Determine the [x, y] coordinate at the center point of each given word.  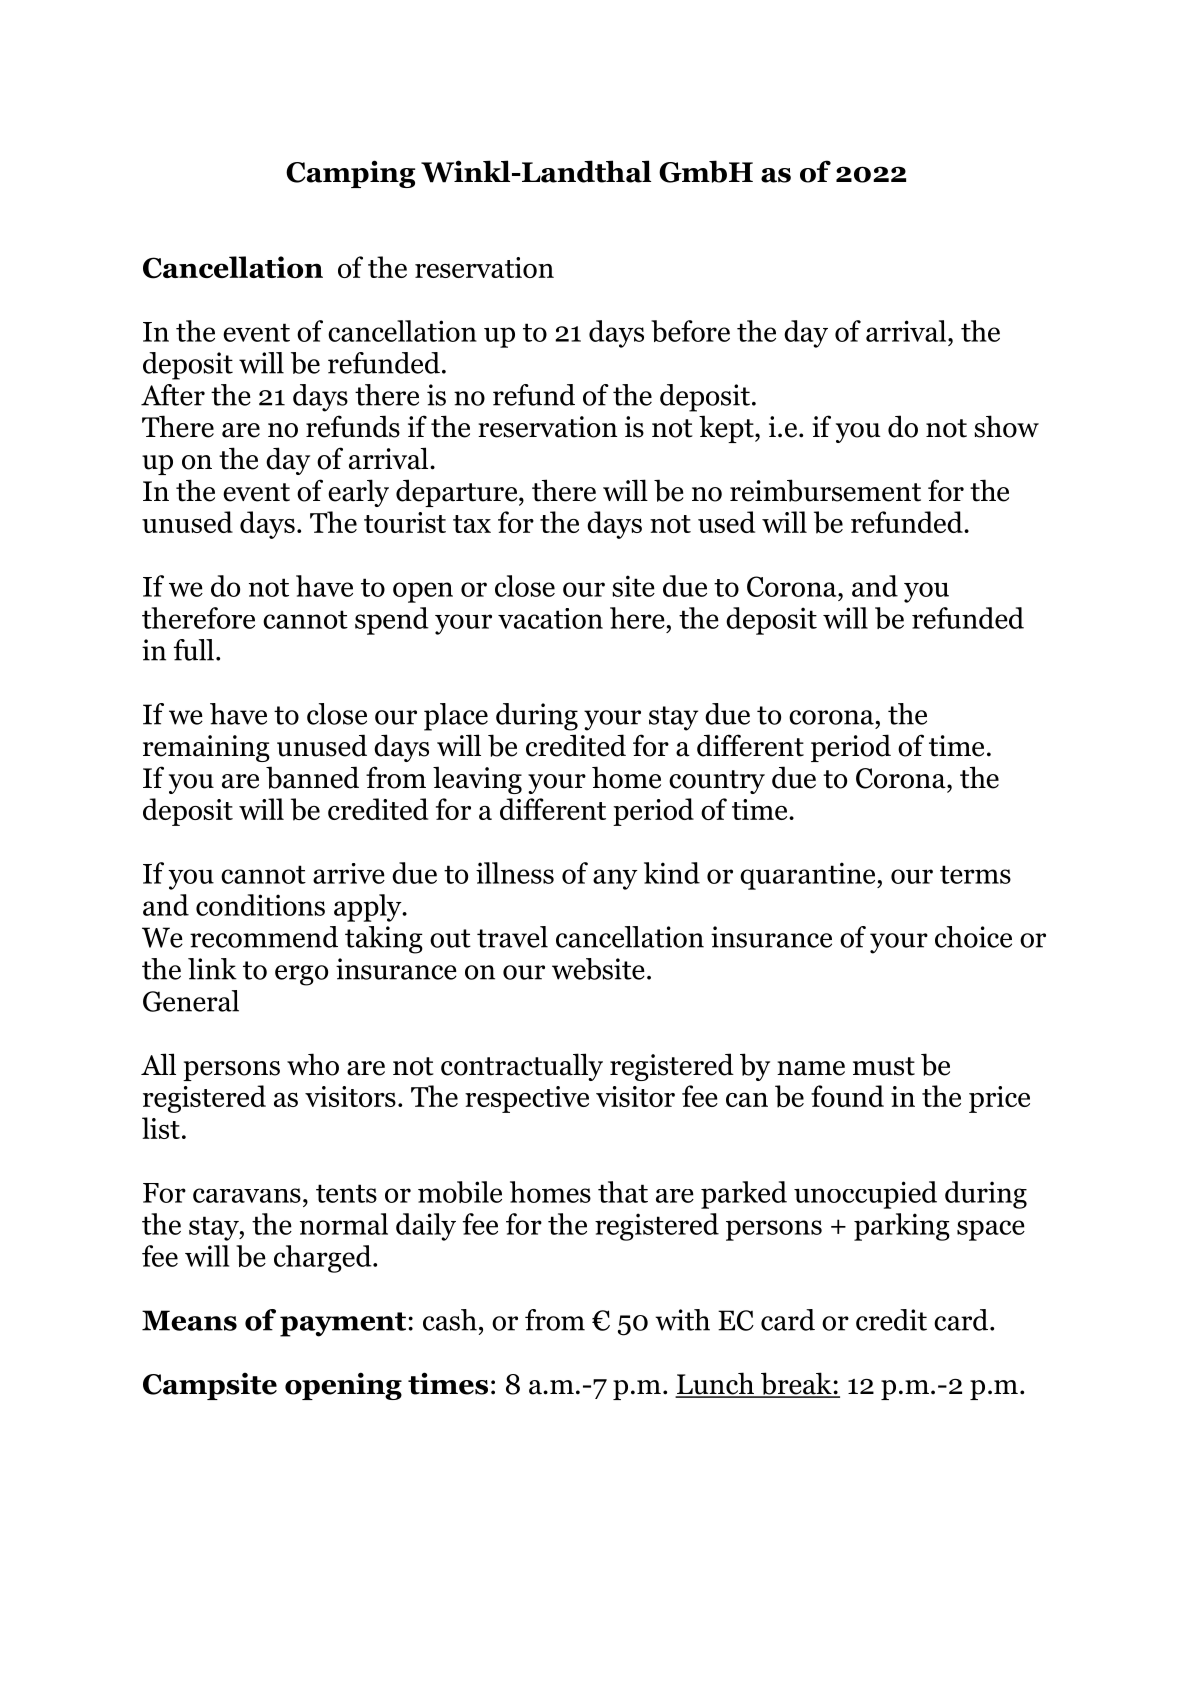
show [1006, 426]
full [194, 650]
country [717, 782]
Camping [350, 174]
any [615, 879]
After [173, 395]
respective [527, 1099]
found [847, 1096]
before [690, 331]
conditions [260, 905]
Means [189, 1320]
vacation [550, 618]
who [313, 1064]
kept [727, 429]
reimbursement [825, 490]
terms [975, 874]
